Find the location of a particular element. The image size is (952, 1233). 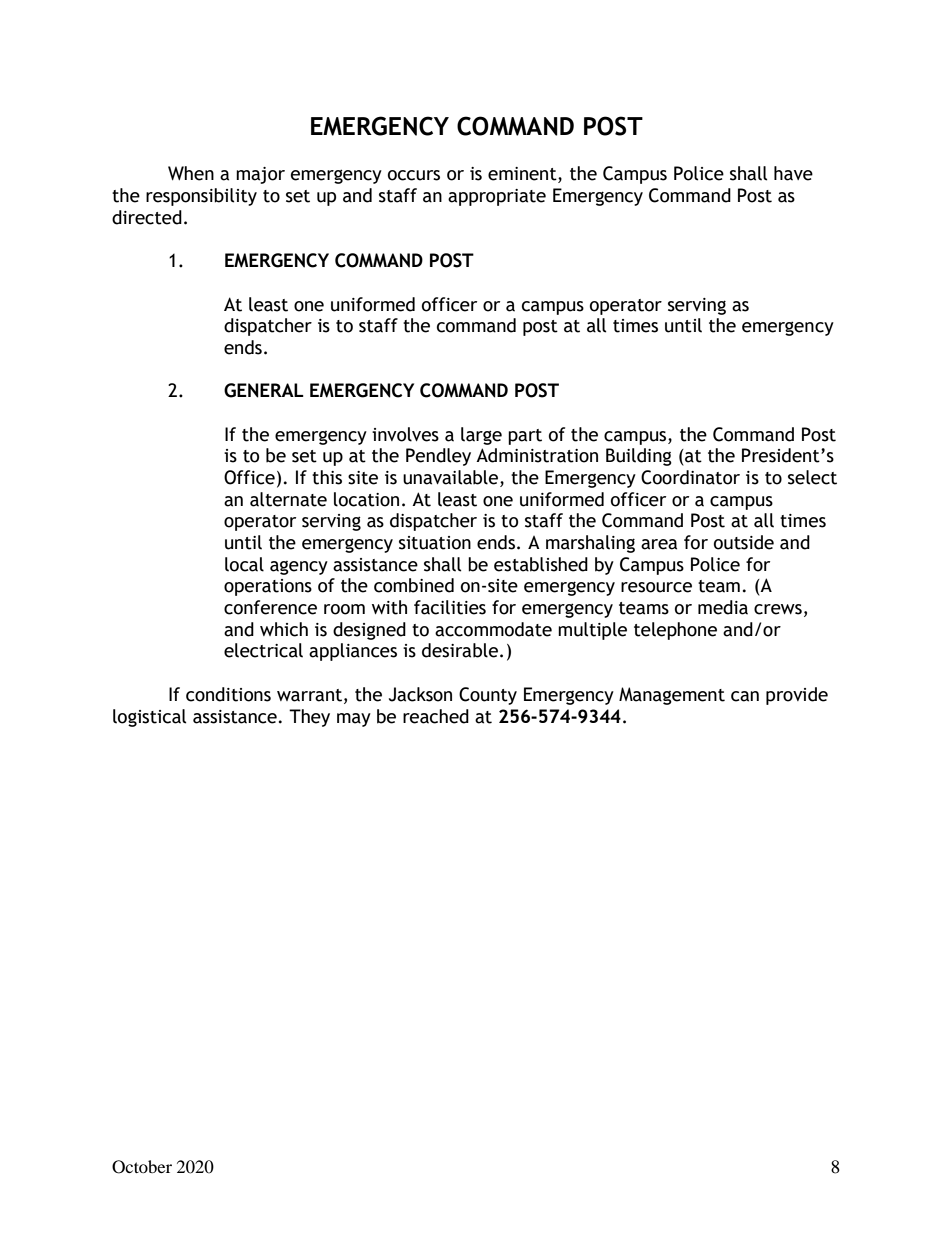

October is located at coordinates (142, 1167).
